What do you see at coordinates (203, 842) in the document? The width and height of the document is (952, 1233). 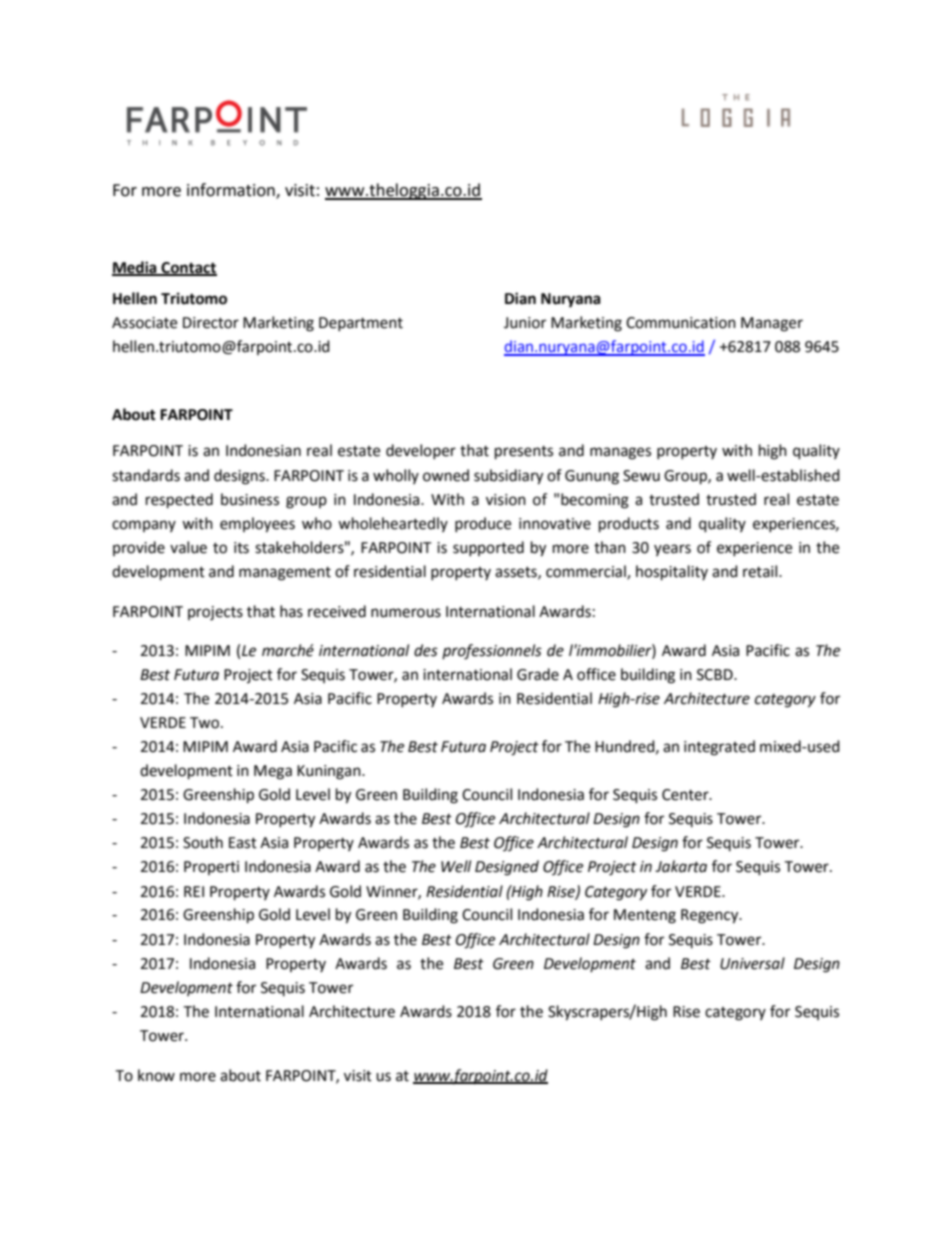 I see `South` at bounding box center [203, 842].
